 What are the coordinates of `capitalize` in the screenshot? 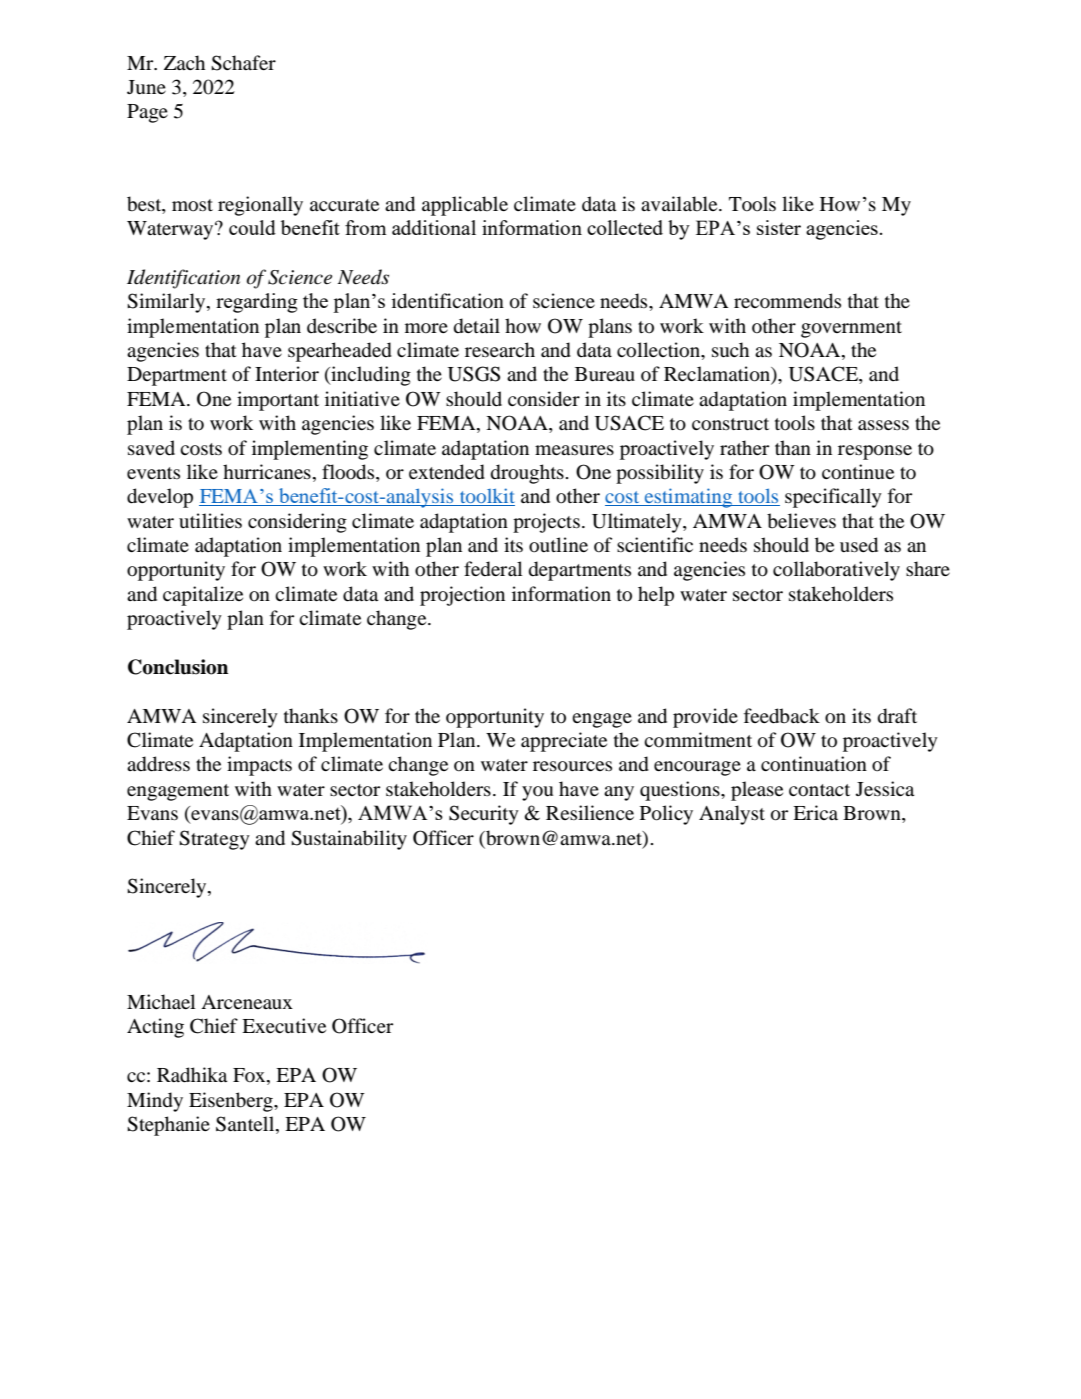 It's located at (203, 596).
